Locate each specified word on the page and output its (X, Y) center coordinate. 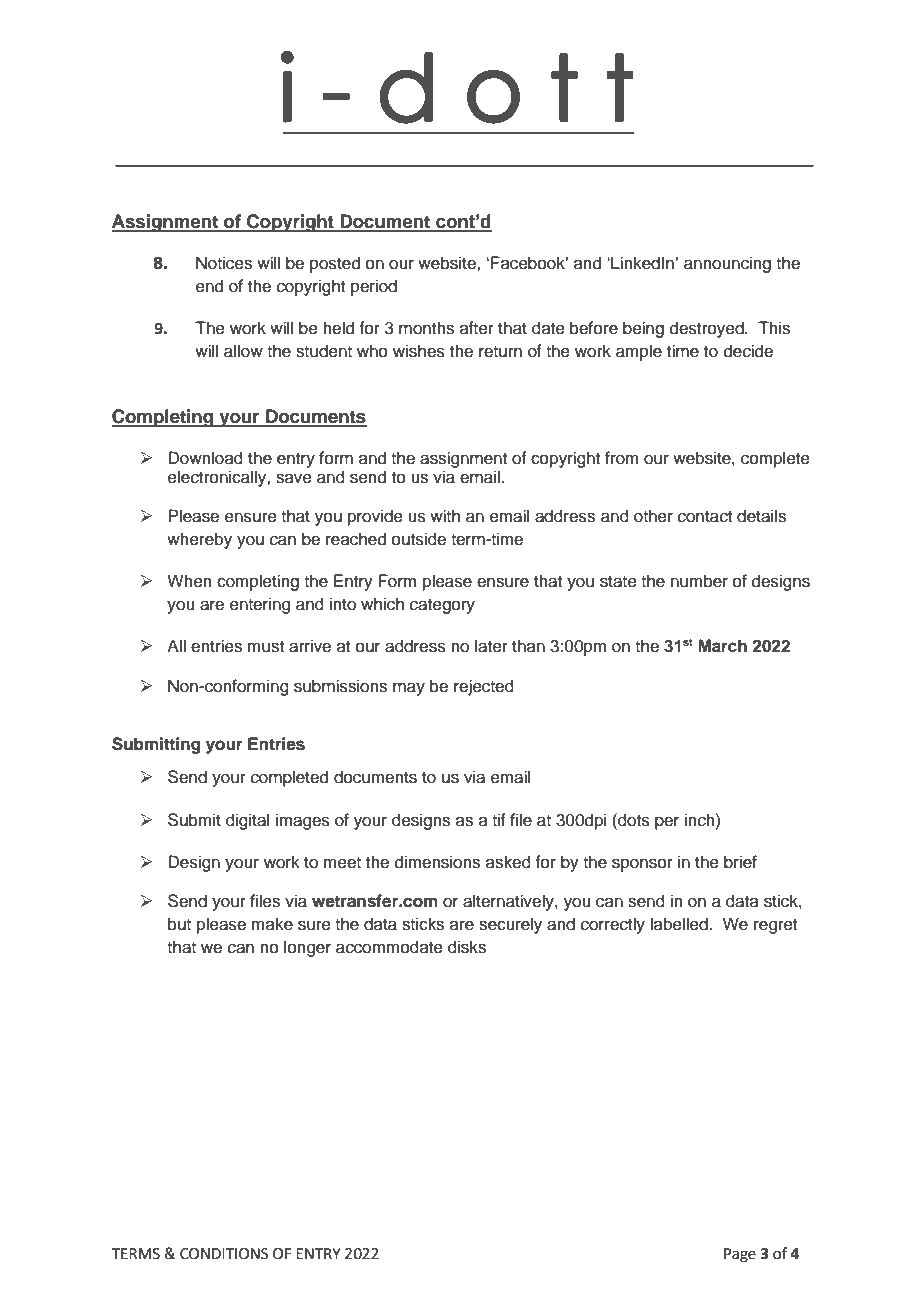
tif (499, 819)
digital (247, 821)
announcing (727, 264)
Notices (224, 263)
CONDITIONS (224, 1254)
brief (740, 862)
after (477, 328)
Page (740, 1255)
